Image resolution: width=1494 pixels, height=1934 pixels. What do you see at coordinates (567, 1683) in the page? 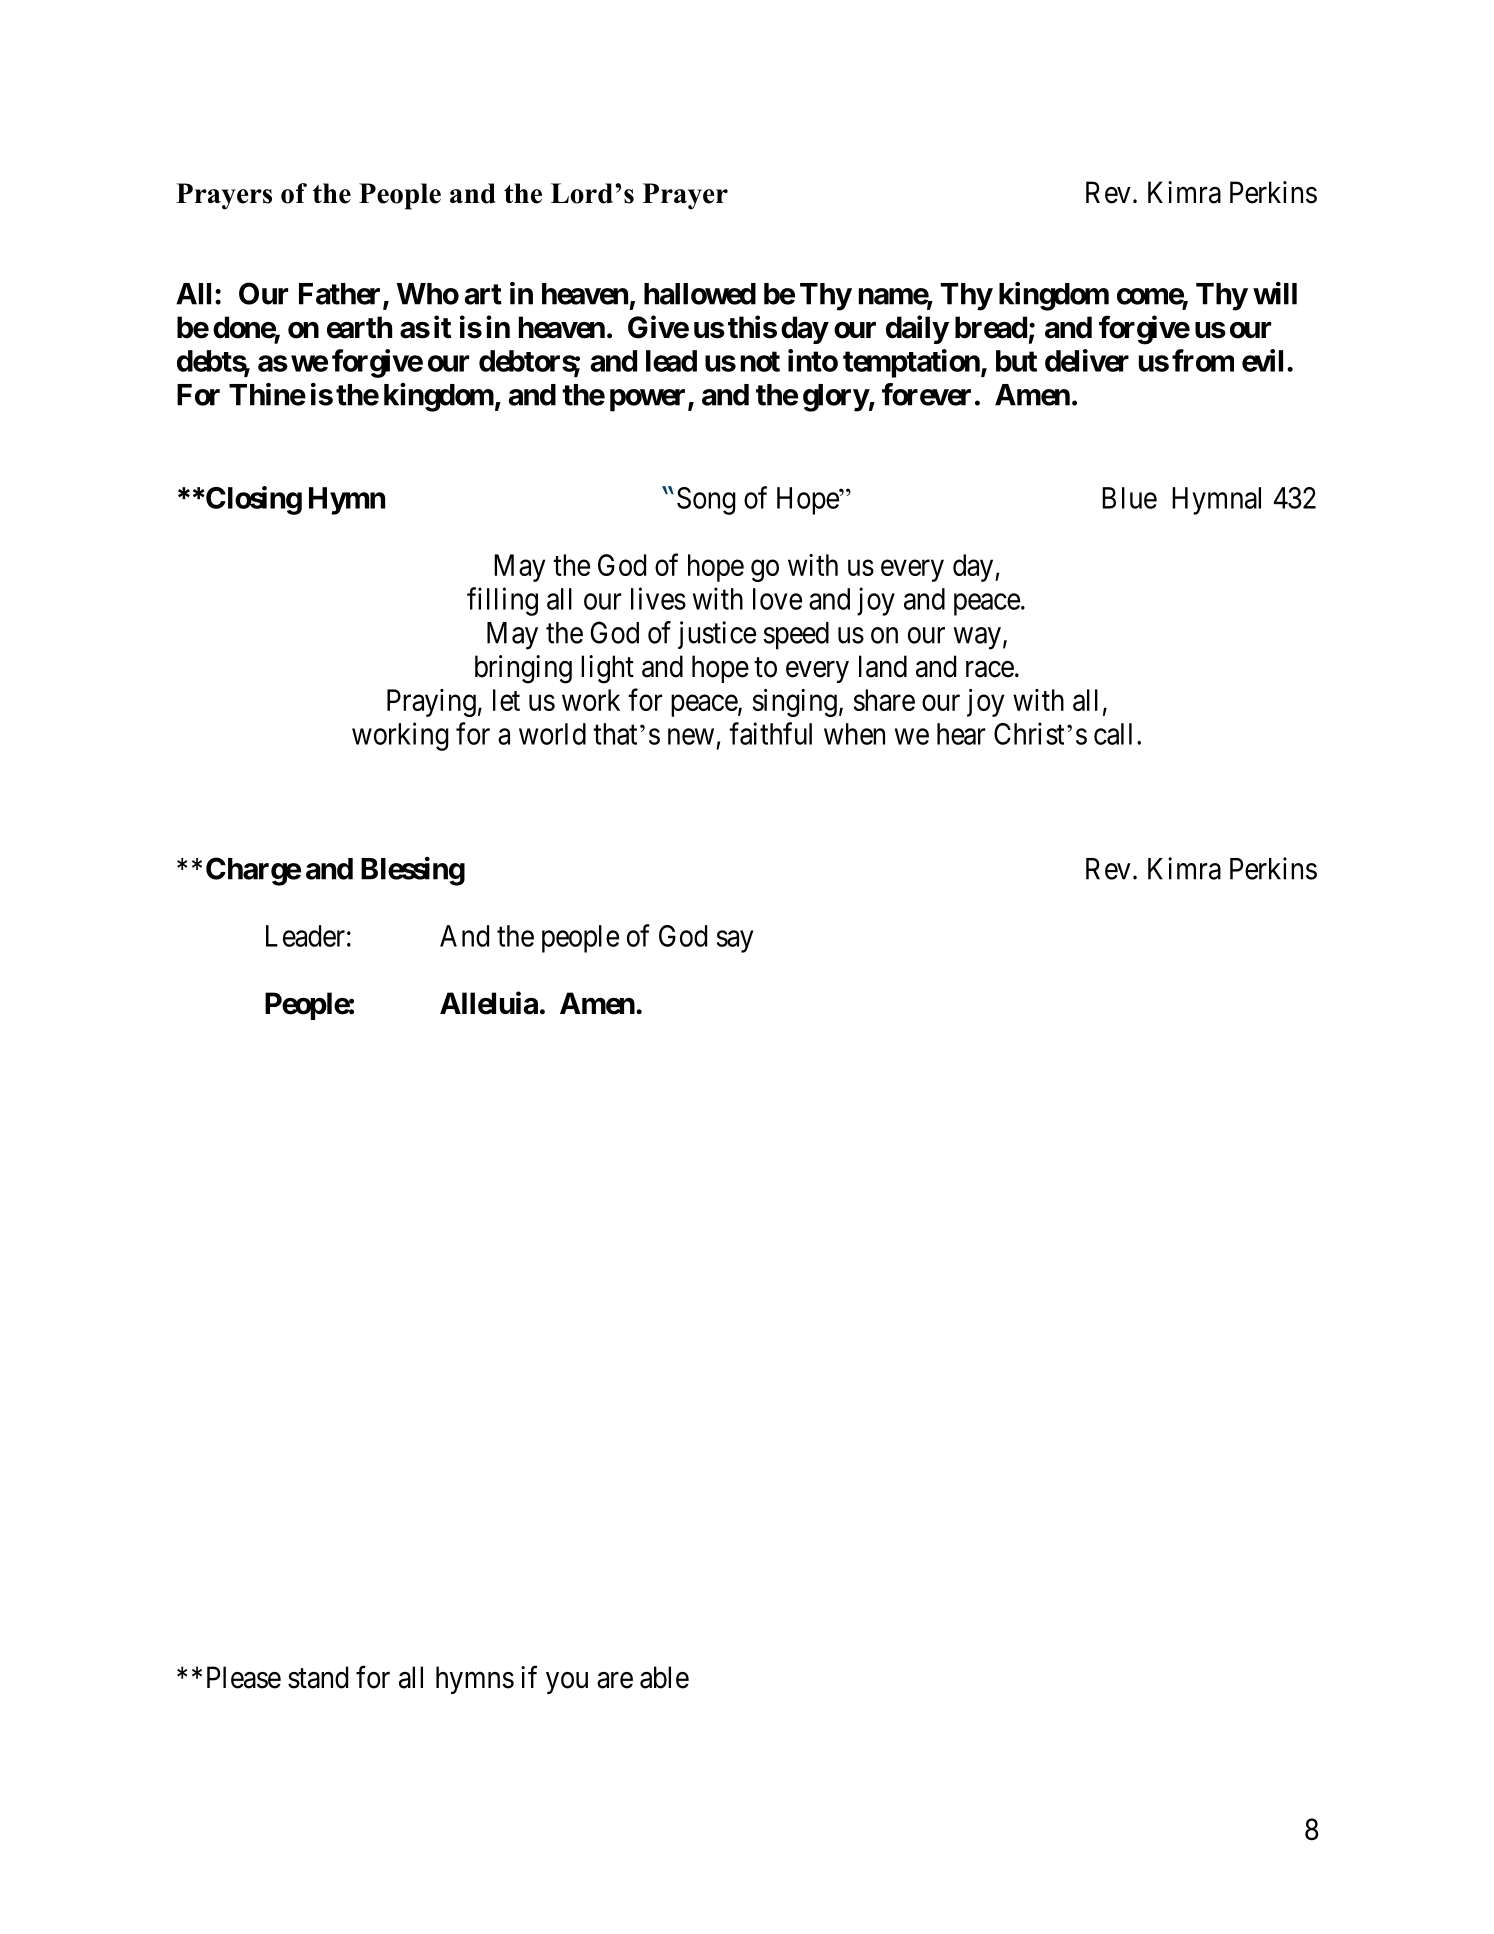
I see `you` at bounding box center [567, 1683].
